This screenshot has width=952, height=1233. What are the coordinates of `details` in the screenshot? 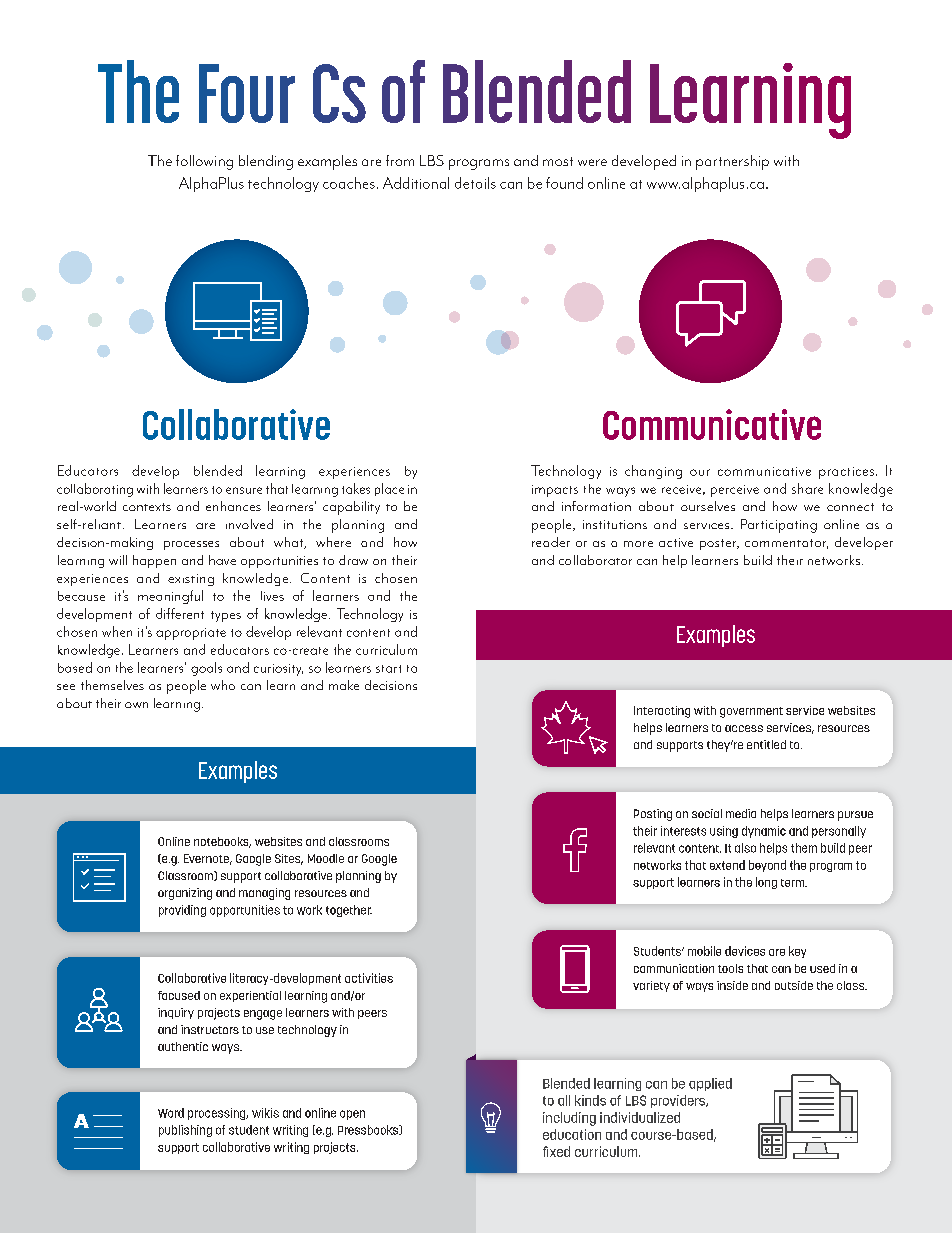 It's located at (475, 183).
